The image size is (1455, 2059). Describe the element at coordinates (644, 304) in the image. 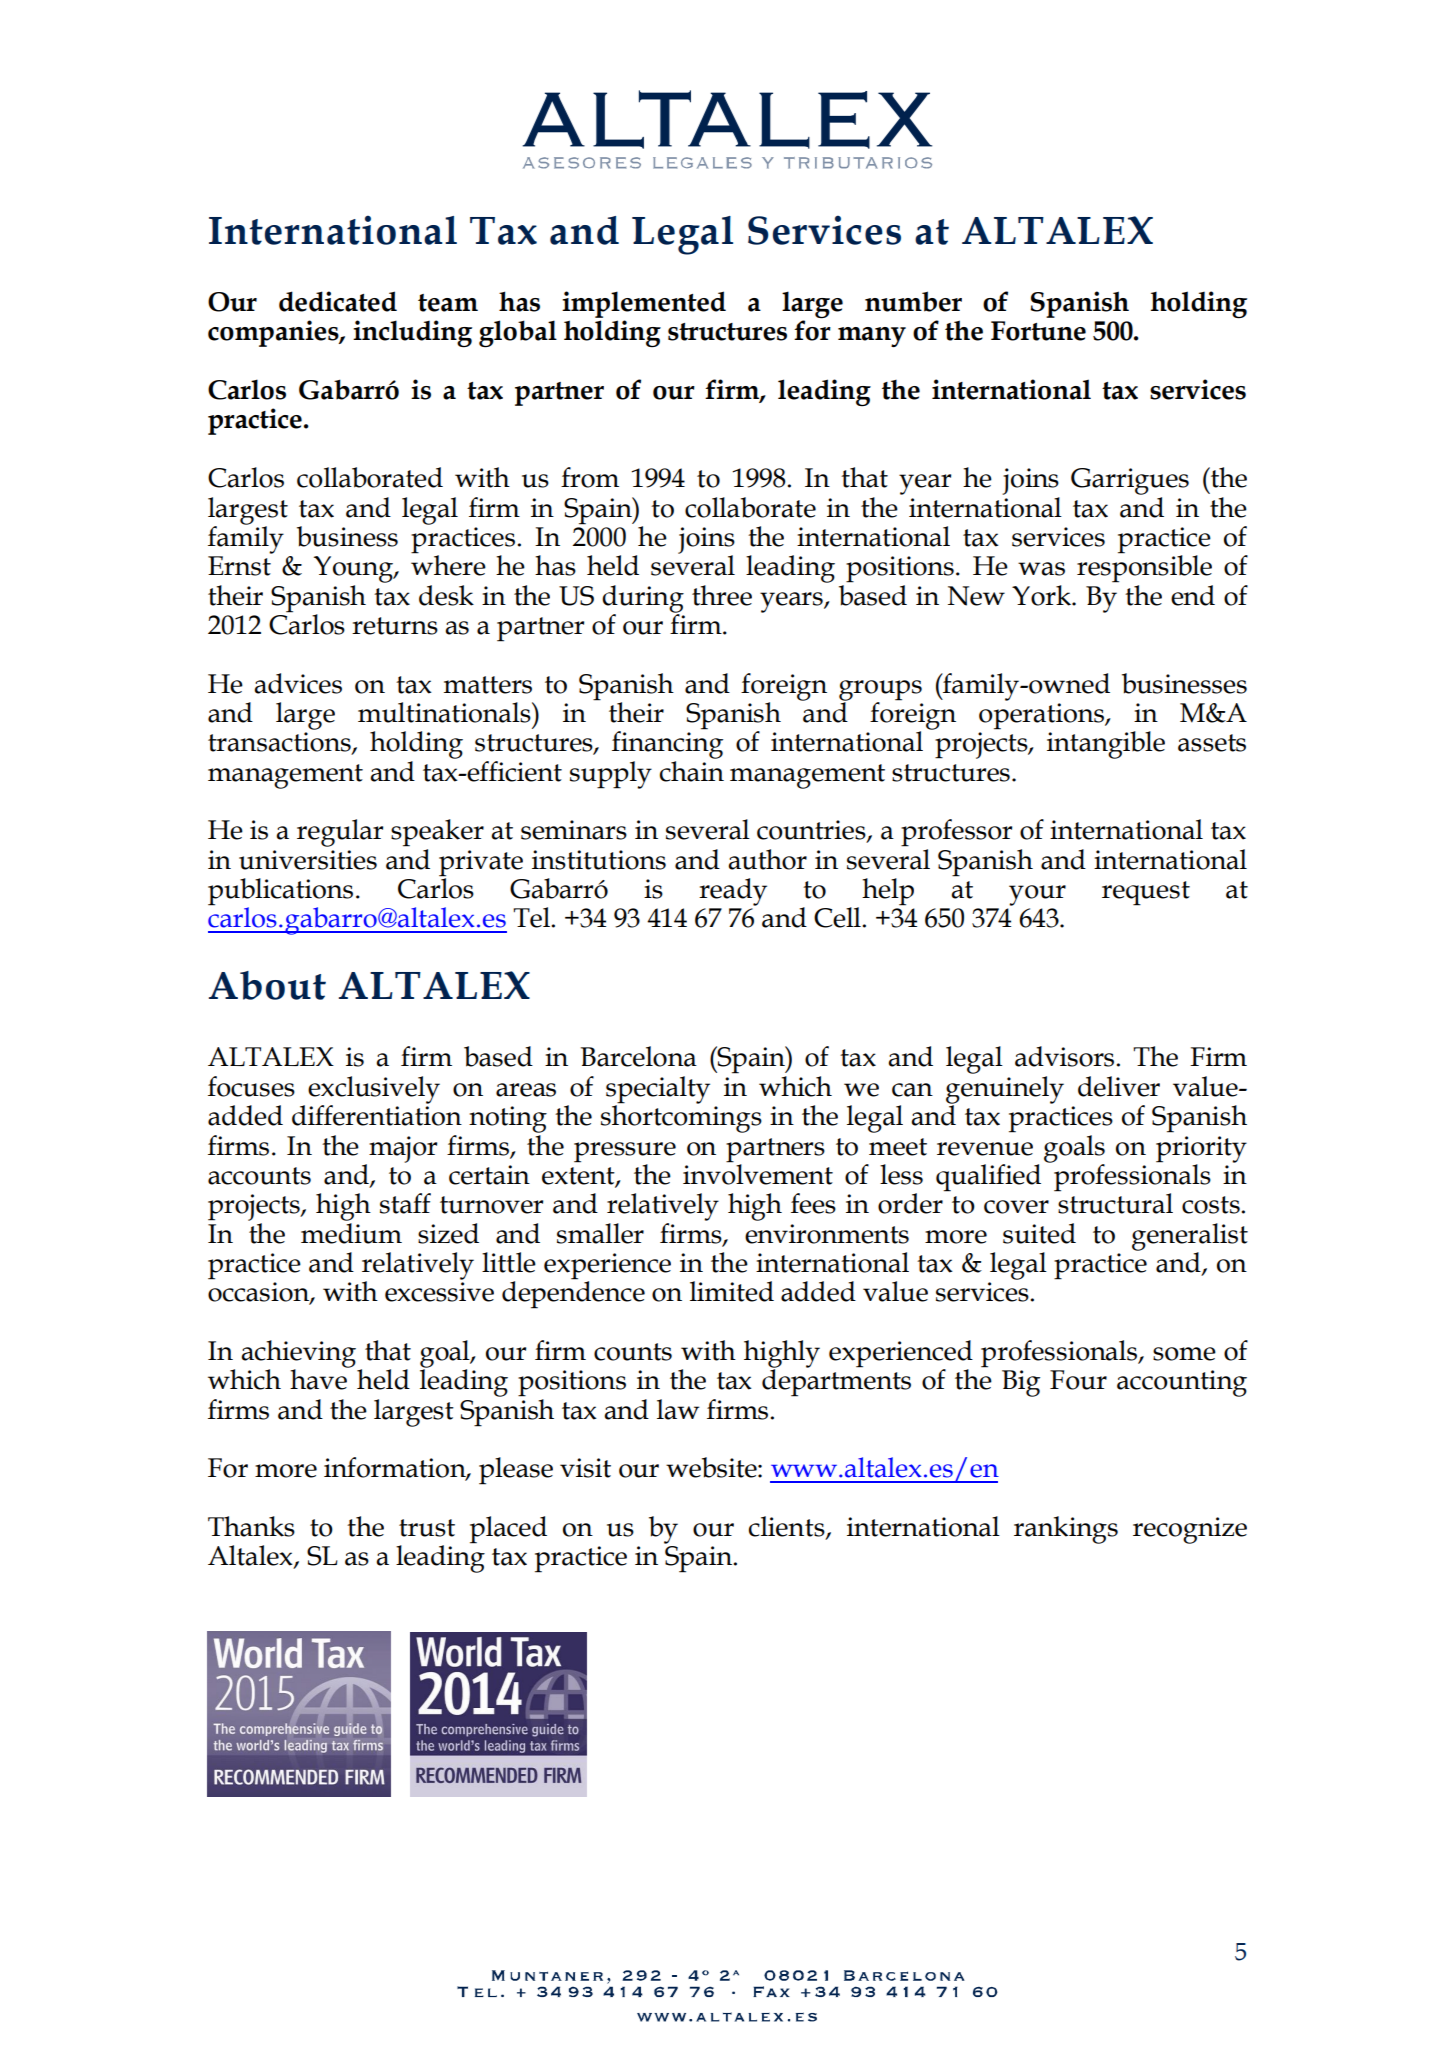

I see `implemented` at that location.
